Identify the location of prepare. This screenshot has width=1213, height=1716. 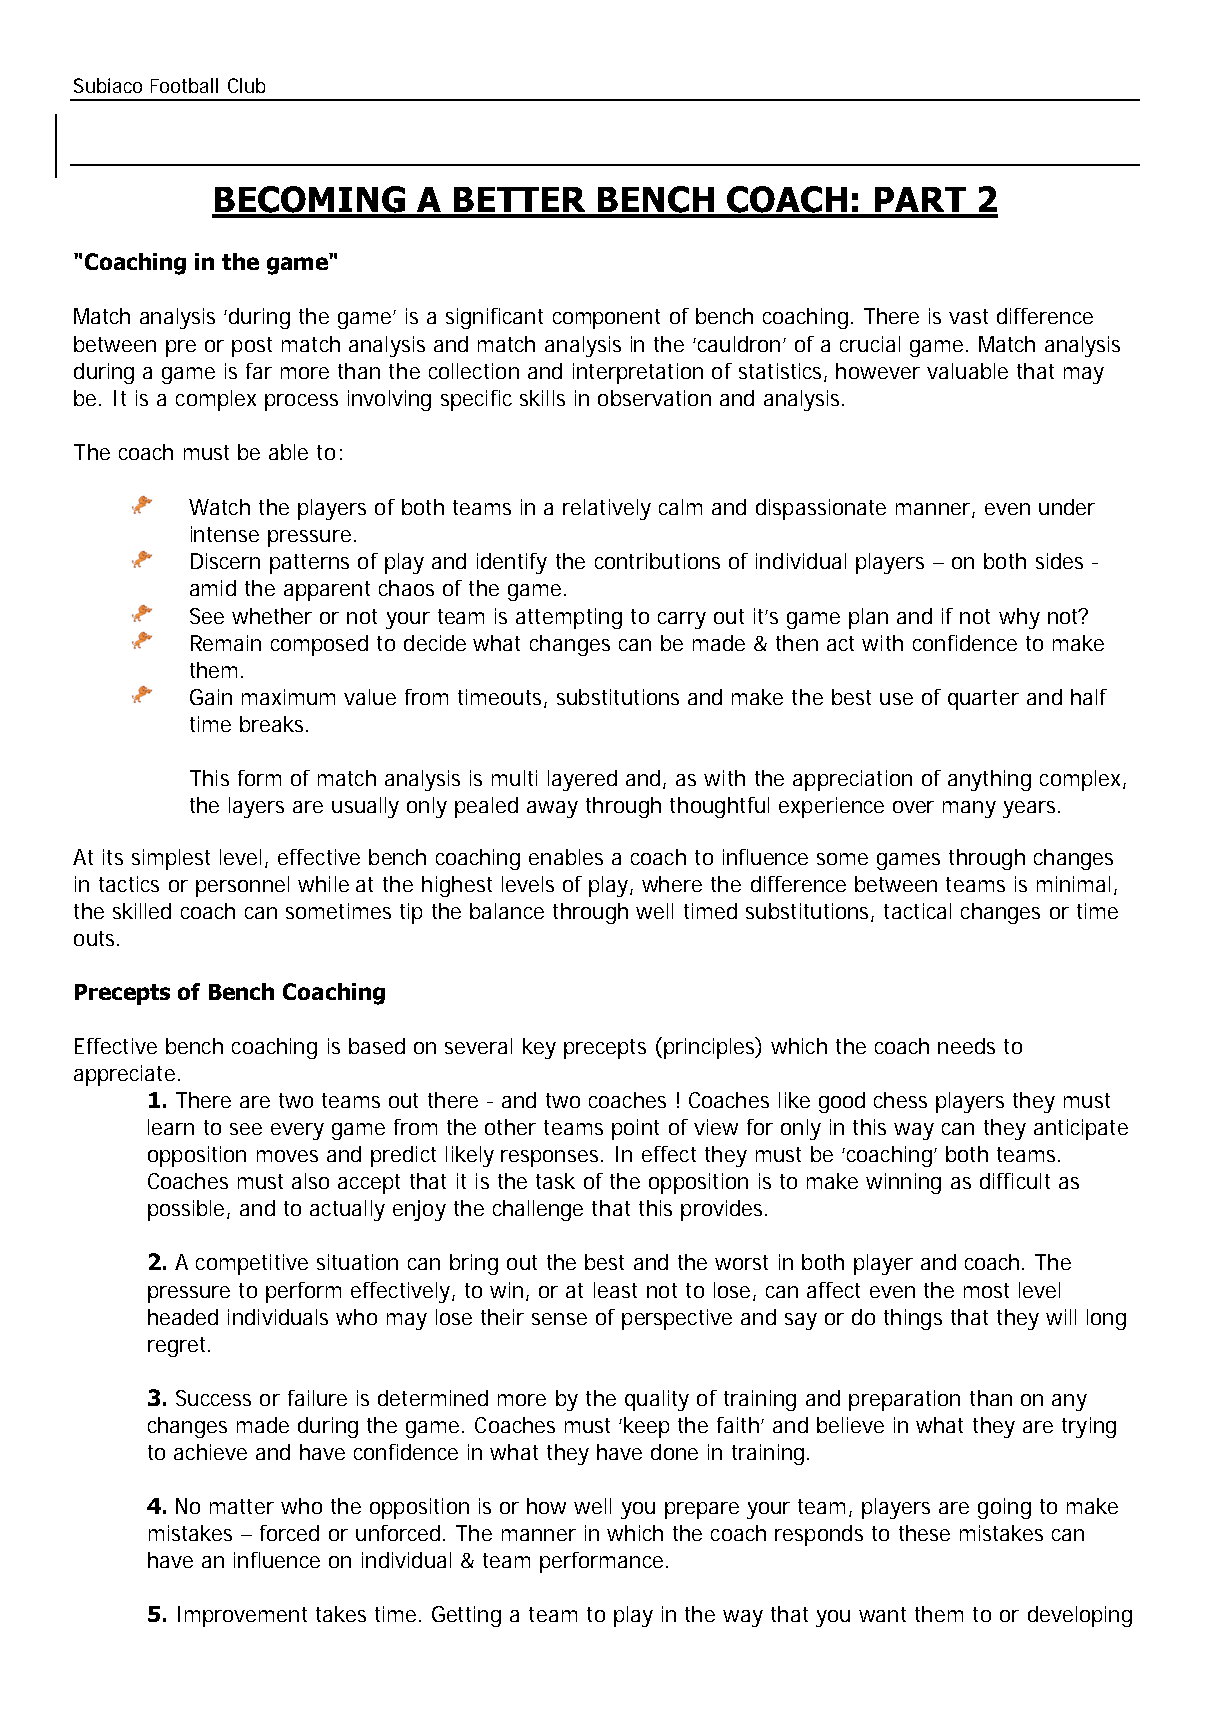
(702, 1510).
